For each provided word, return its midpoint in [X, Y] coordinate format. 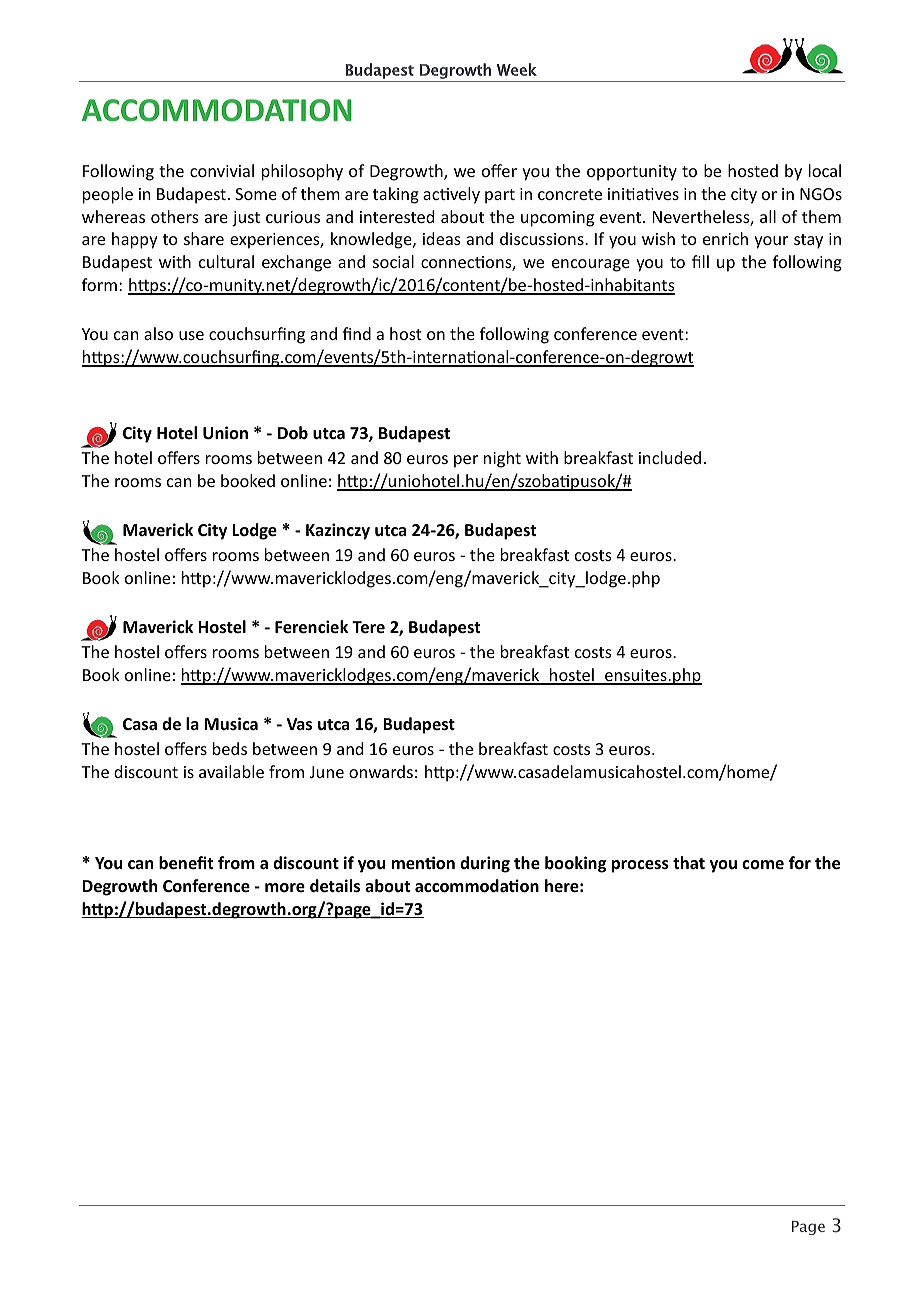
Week [517, 69]
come [763, 864]
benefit [186, 863]
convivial [222, 170]
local [825, 170]
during [485, 864]
